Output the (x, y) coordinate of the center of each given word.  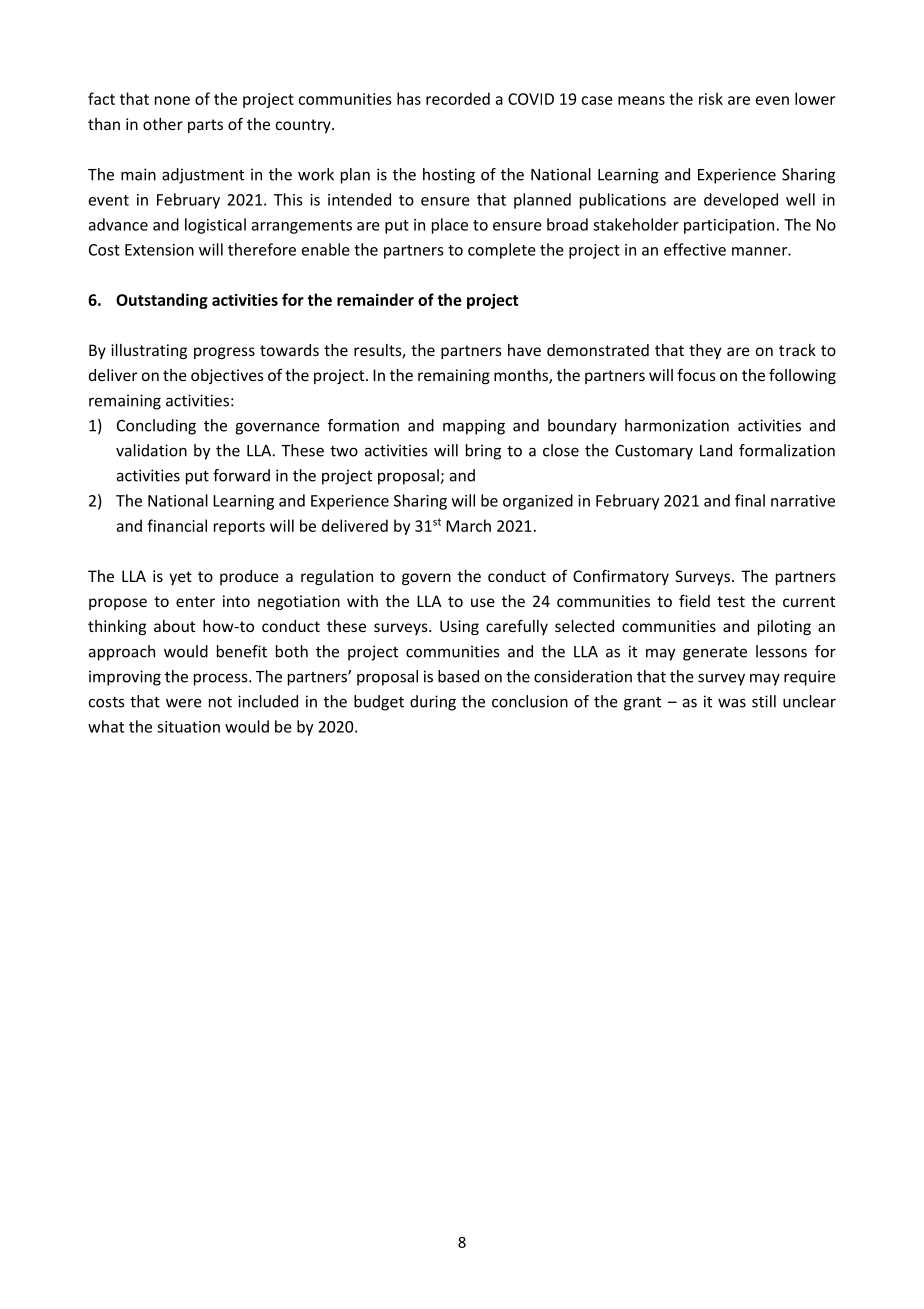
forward (241, 475)
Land (716, 450)
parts (205, 126)
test (731, 601)
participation (729, 226)
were (184, 703)
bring (483, 452)
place (450, 226)
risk (711, 98)
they (705, 351)
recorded (458, 98)
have (524, 350)
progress (224, 353)
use (483, 602)
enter (195, 601)
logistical (215, 226)
